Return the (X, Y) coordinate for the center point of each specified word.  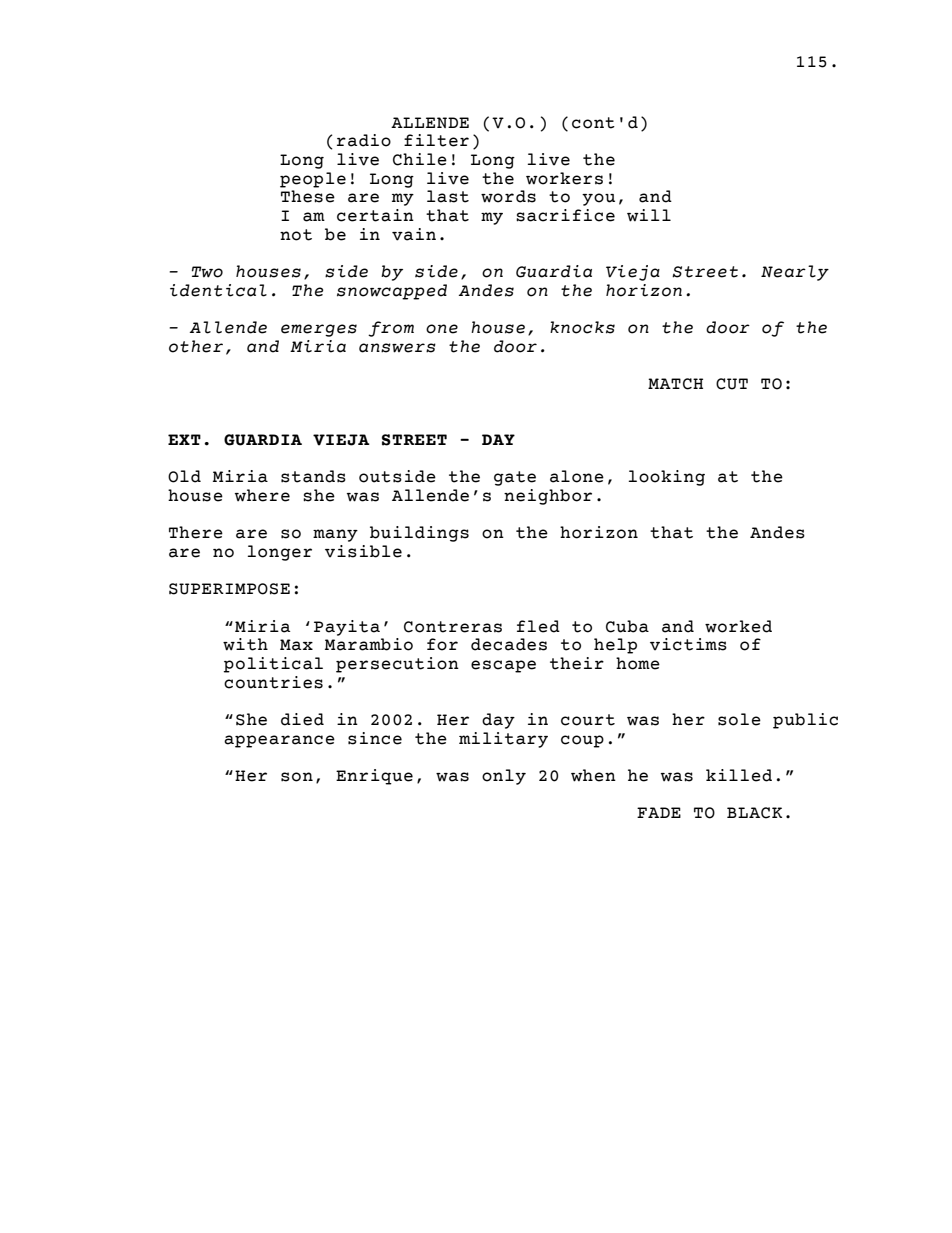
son (297, 777)
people (313, 180)
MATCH (675, 384)
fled (538, 626)
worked (738, 626)
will (649, 215)
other (196, 346)
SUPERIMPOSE (229, 589)
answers (397, 348)
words (508, 196)
